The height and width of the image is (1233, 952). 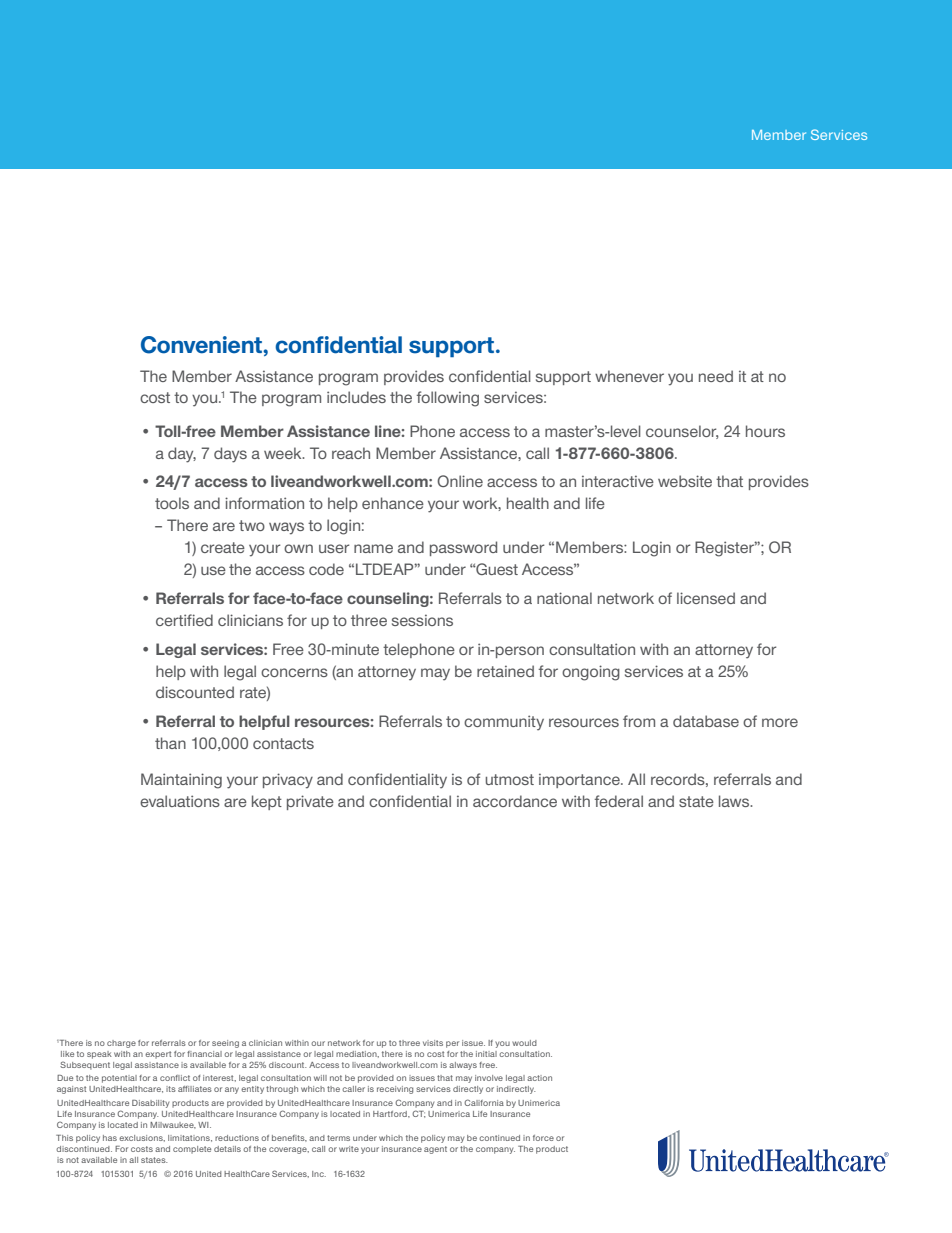 I want to click on accordance, so click(x=515, y=801).
